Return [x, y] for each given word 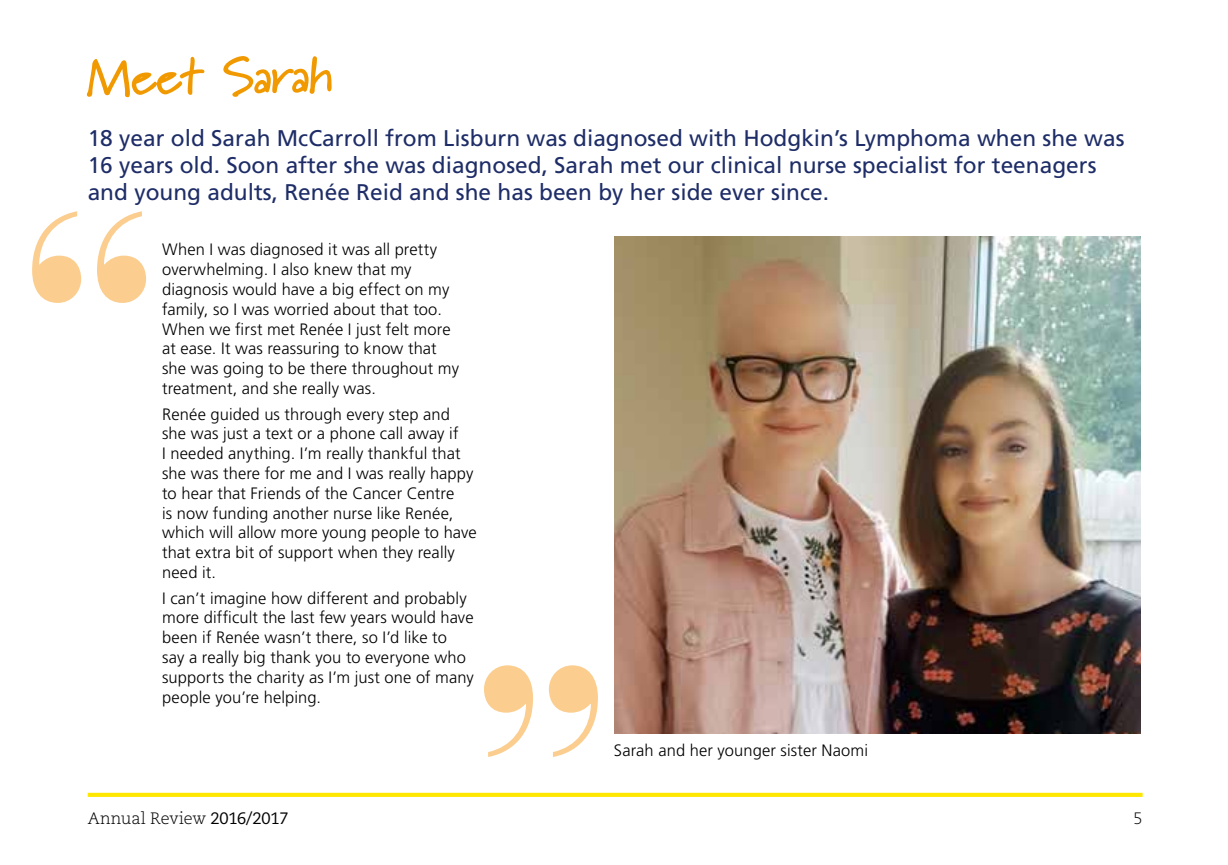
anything [259, 454]
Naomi [844, 750]
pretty [416, 251]
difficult [231, 617]
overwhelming [212, 270]
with [712, 138]
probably [436, 599]
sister [799, 750]
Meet [145, 77]
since [796, 192]
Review [178, 818]
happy [452, 474]
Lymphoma [912, 140]
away [426, 436]
